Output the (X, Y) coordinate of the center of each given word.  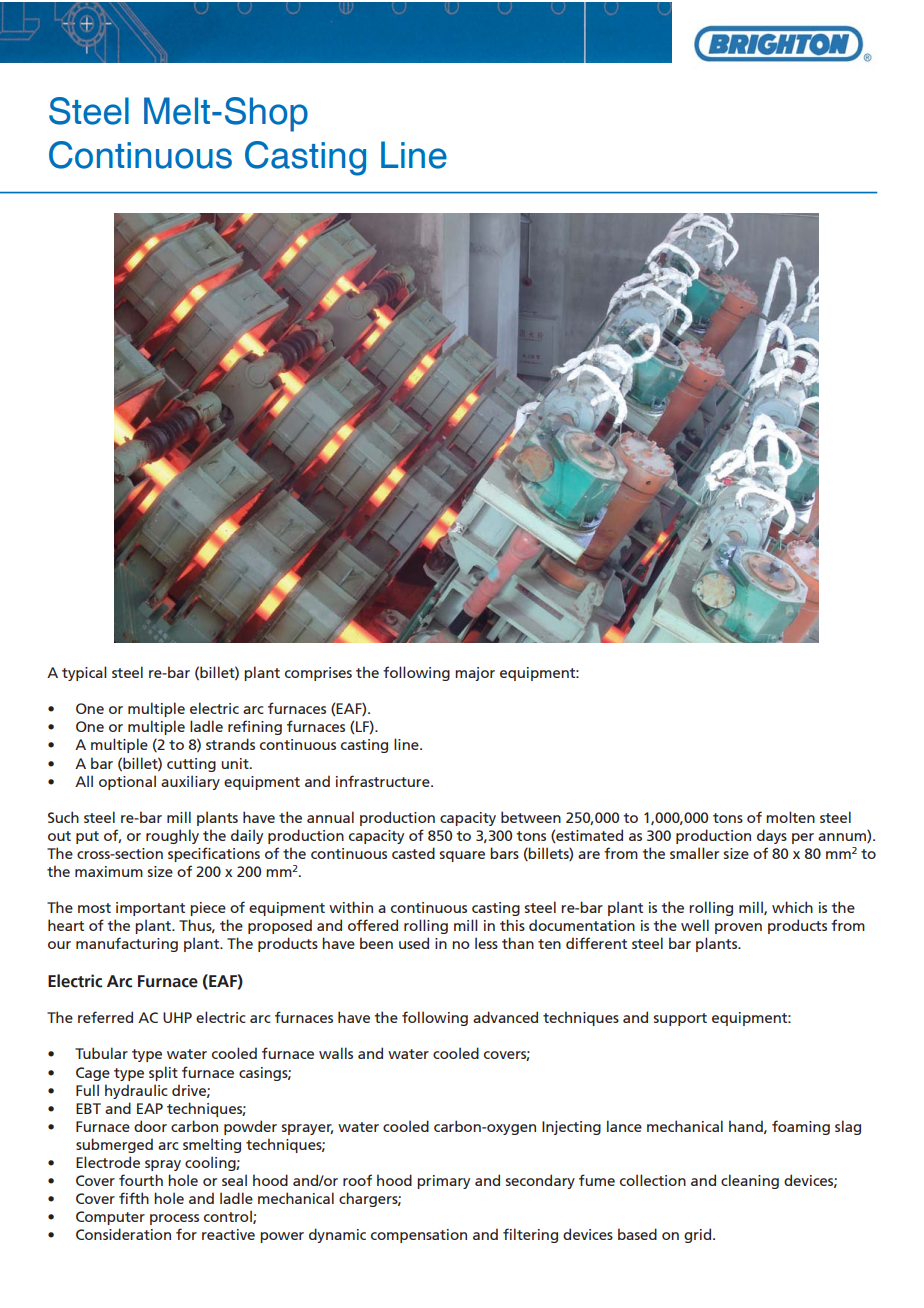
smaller (694, 853)
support (680, 1019)
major (475, 674)
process (174, 1219)
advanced (505, 1017)
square (462, 856)
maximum (109, 871)
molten (790, 817)
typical (84, 673)
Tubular (101, 1053)
